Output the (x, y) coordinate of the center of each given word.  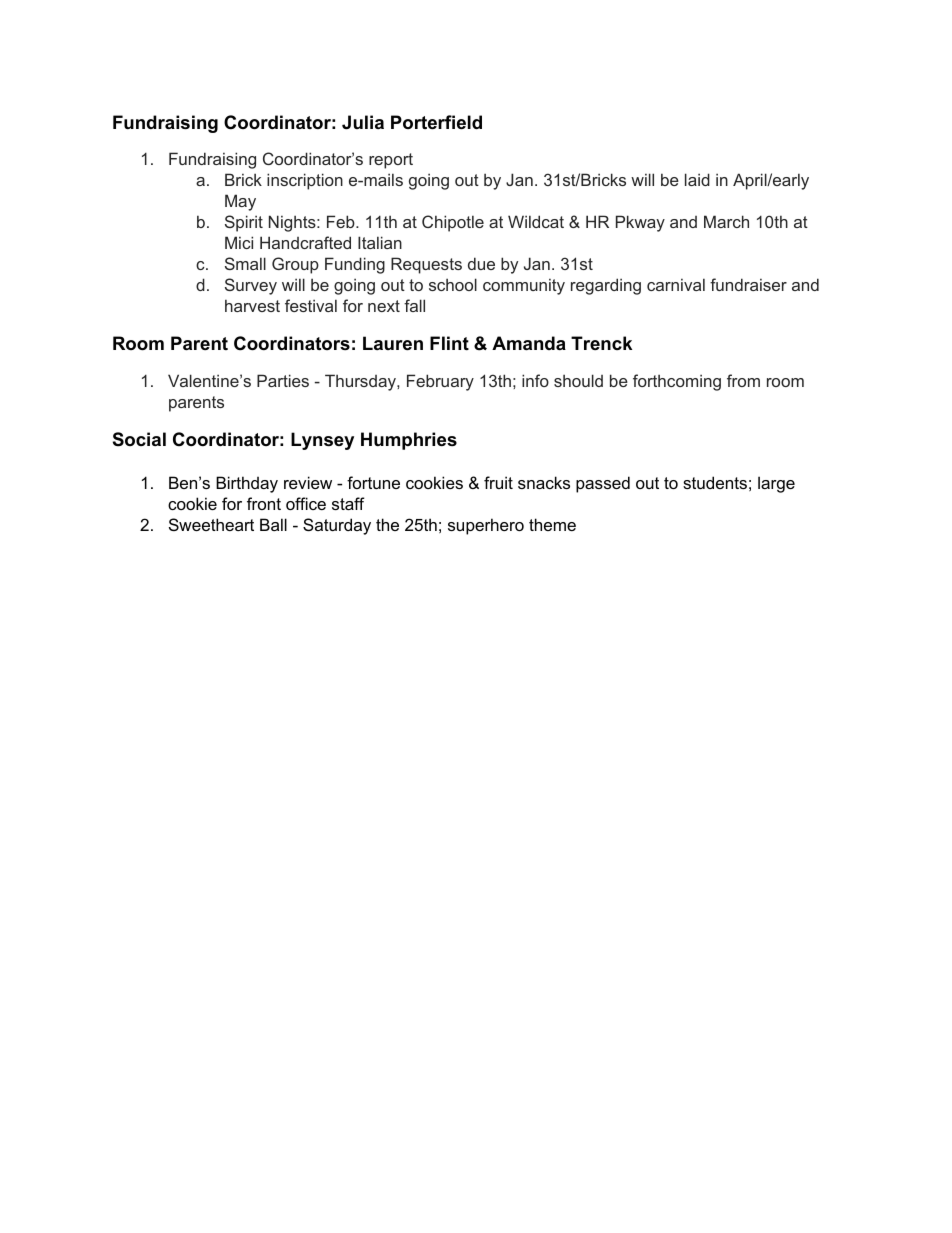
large (776, 484)
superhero (486, 526)
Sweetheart (211, 524)
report (391, 161)
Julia (363, 122)
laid (697, 179)
